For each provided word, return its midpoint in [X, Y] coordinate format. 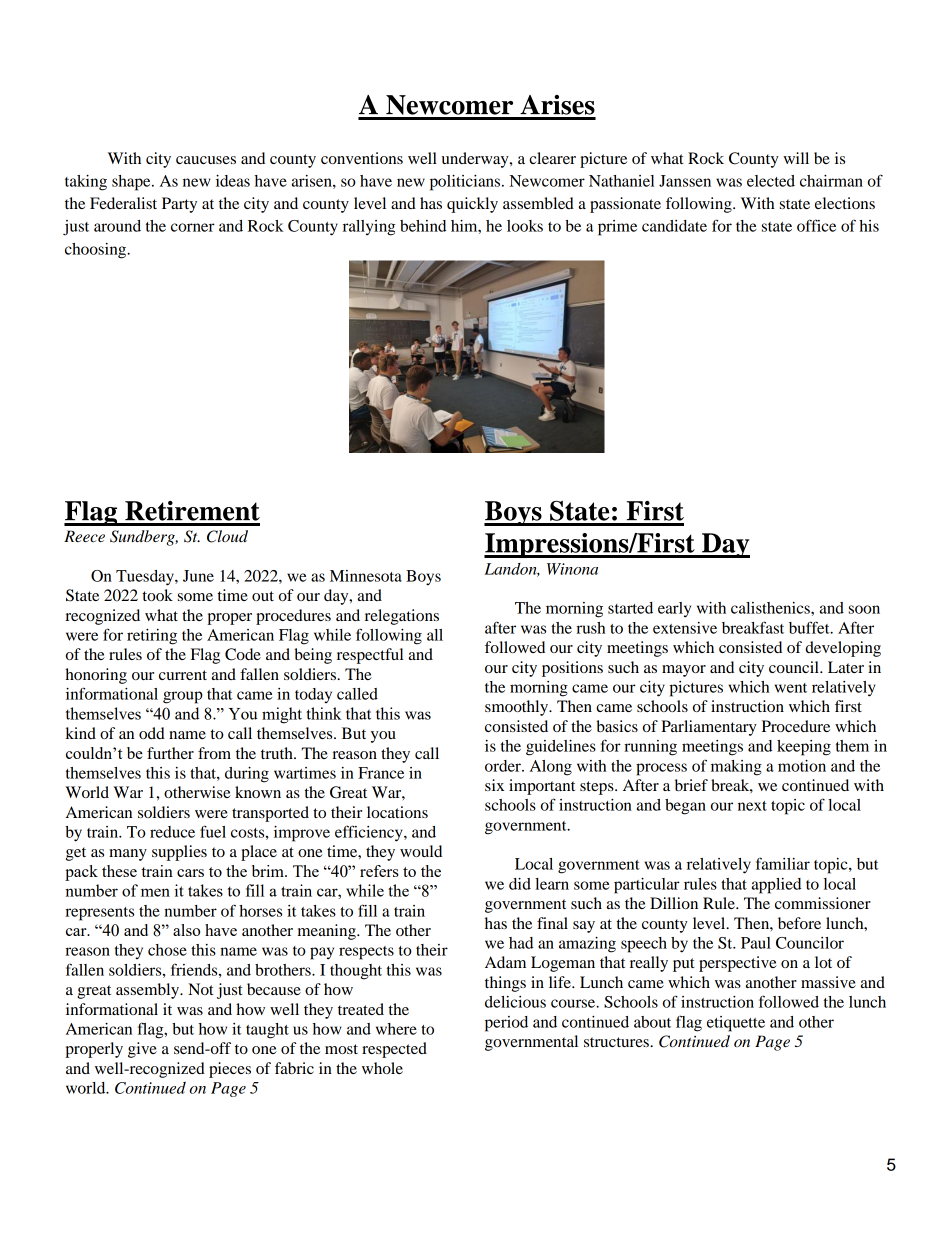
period [506, 1024]
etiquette [736, 1024]
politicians [466, 183]
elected [771, 181]
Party [179, 205]
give [142, 1050]
